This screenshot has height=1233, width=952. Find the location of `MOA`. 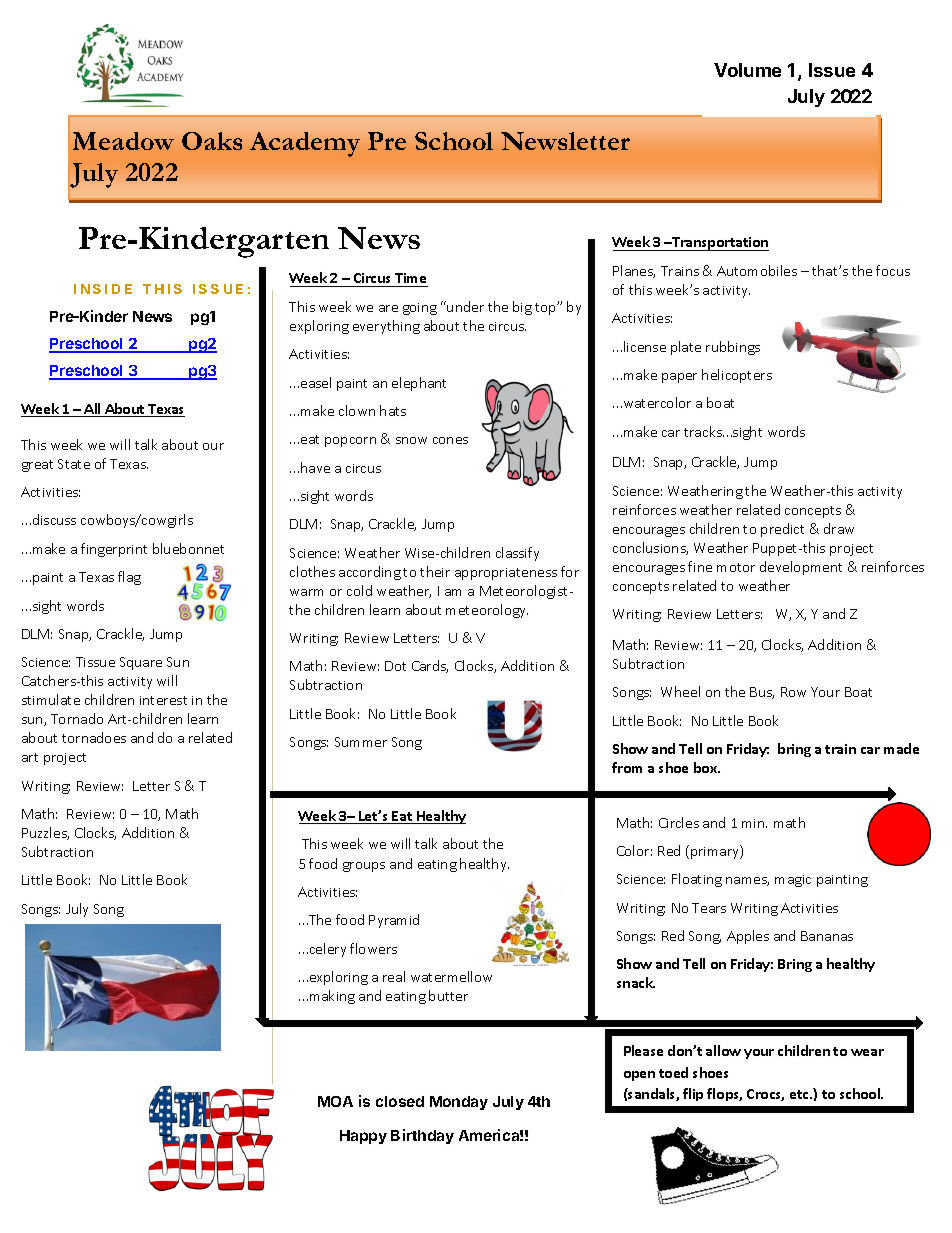

MOA is located at coordinates (335, 1101).
